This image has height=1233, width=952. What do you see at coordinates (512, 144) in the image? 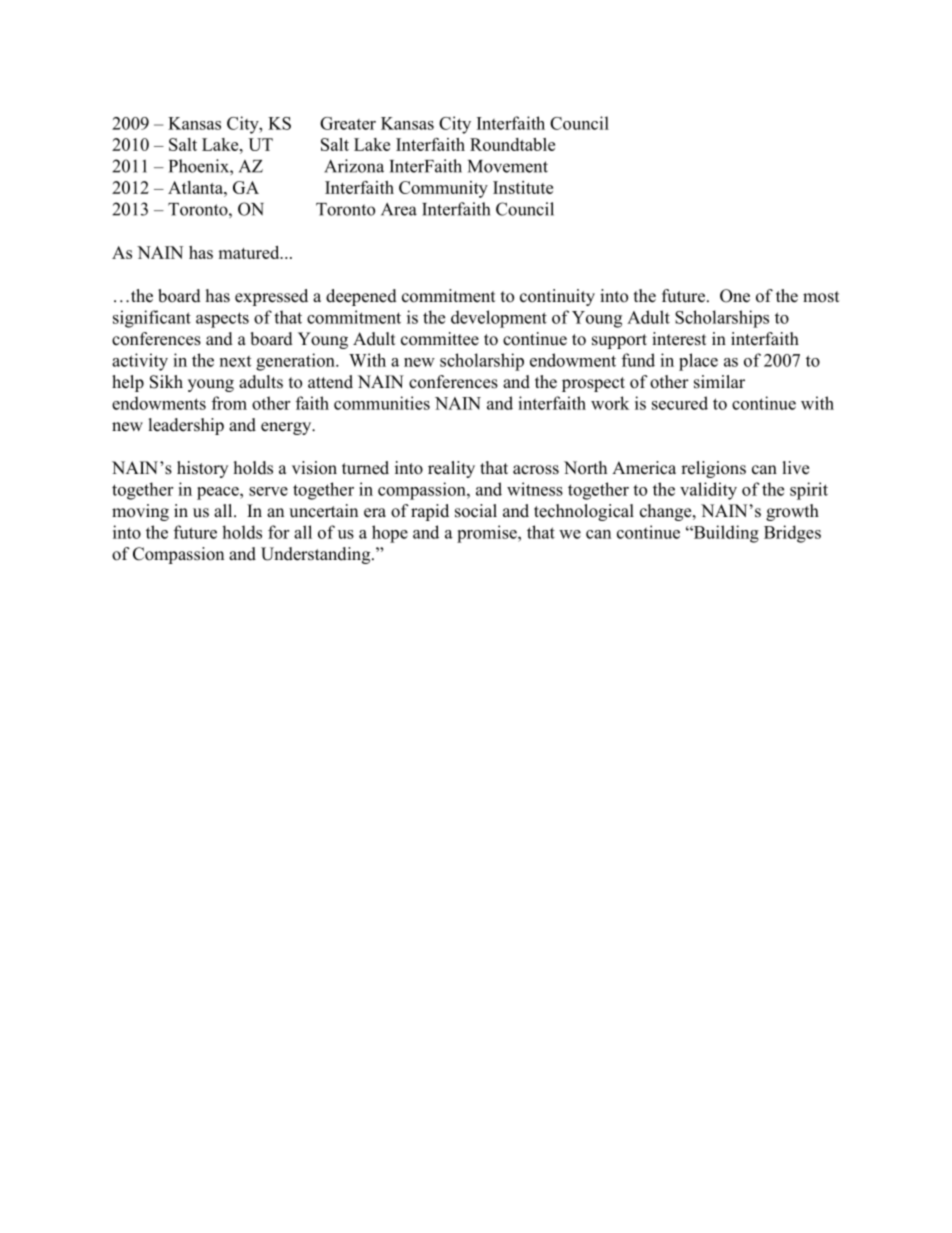
I see `Roundtable` at bounding box center [512, 144].
